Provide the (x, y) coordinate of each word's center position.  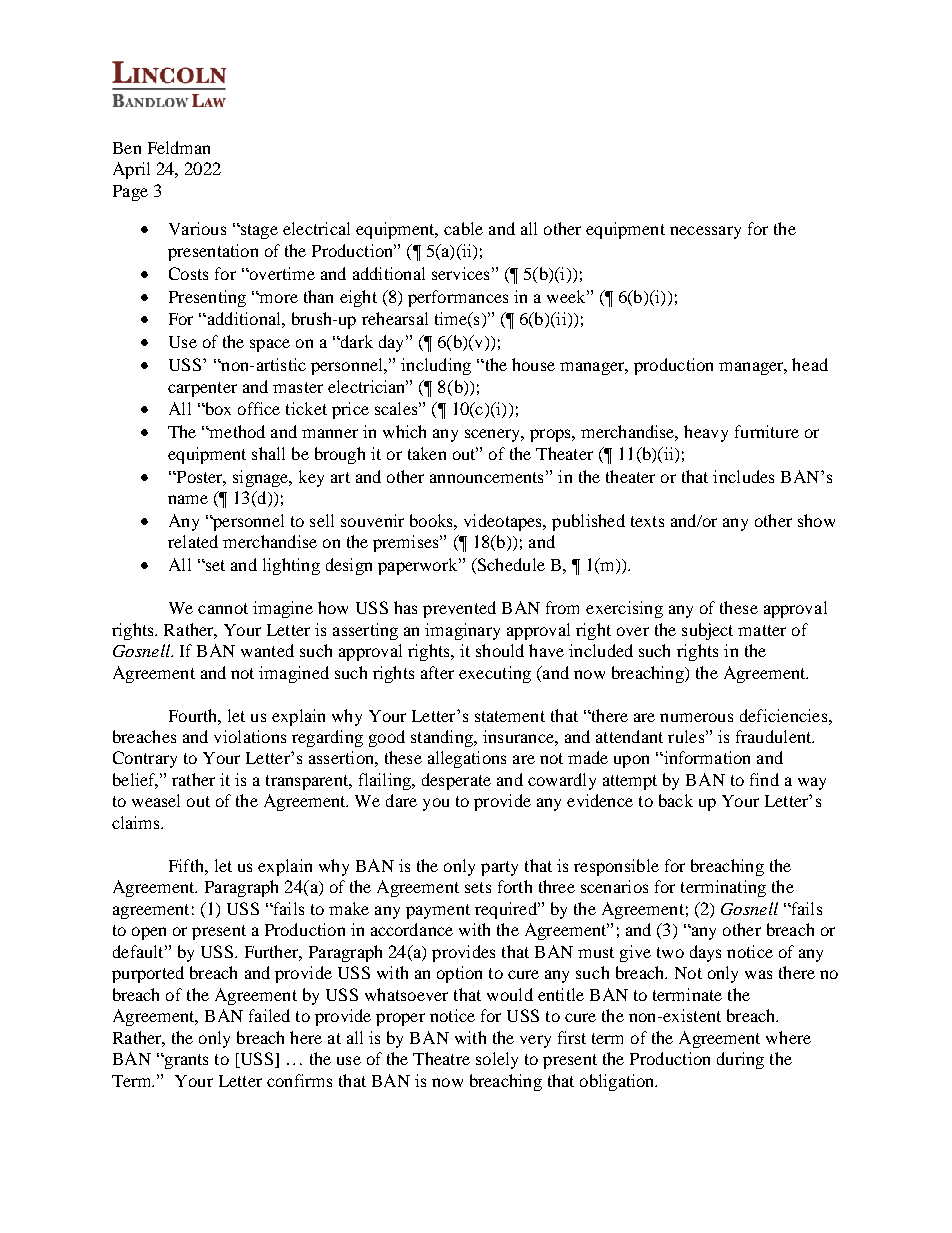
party (499, 868)
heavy (706, 433)
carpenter (202, 389)
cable (463, 228)
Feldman (179, 147)
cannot (223, 608)
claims (137, 822)
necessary (705, 232)
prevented (459, 609)
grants (185, 1061)
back (676, 800)
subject (707, 631)
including (436, 366)
